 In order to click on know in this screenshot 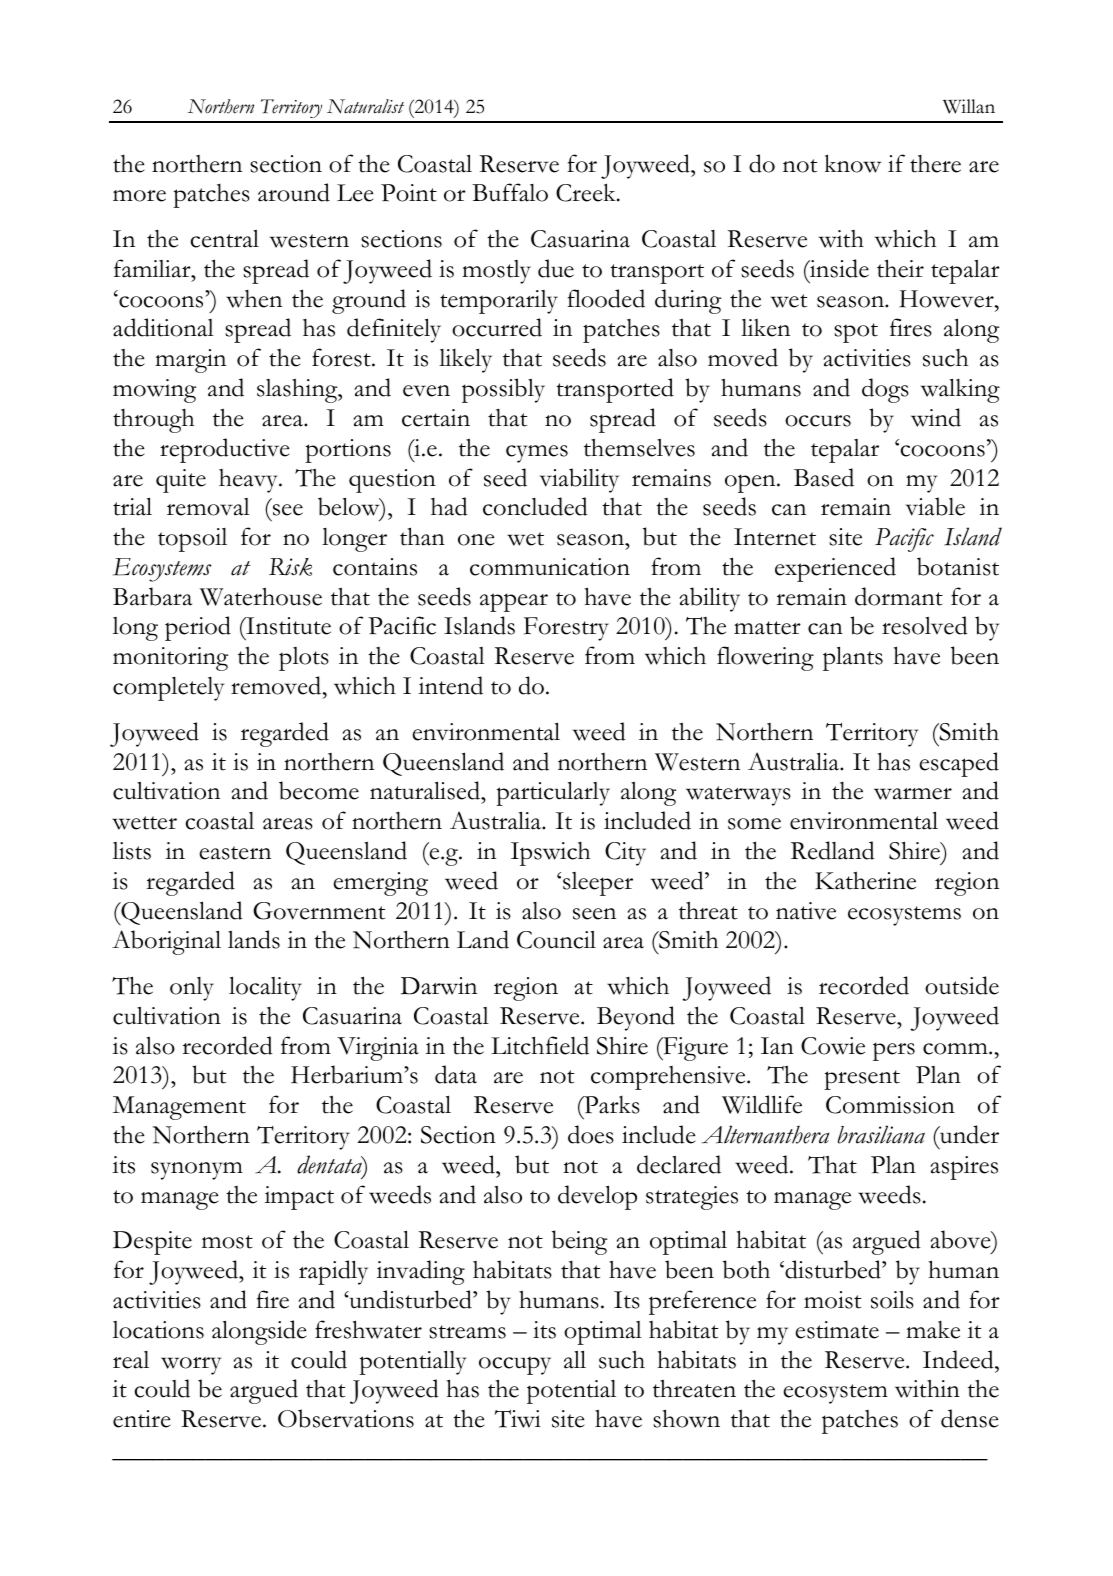, I will do `click(853, 163)`.
